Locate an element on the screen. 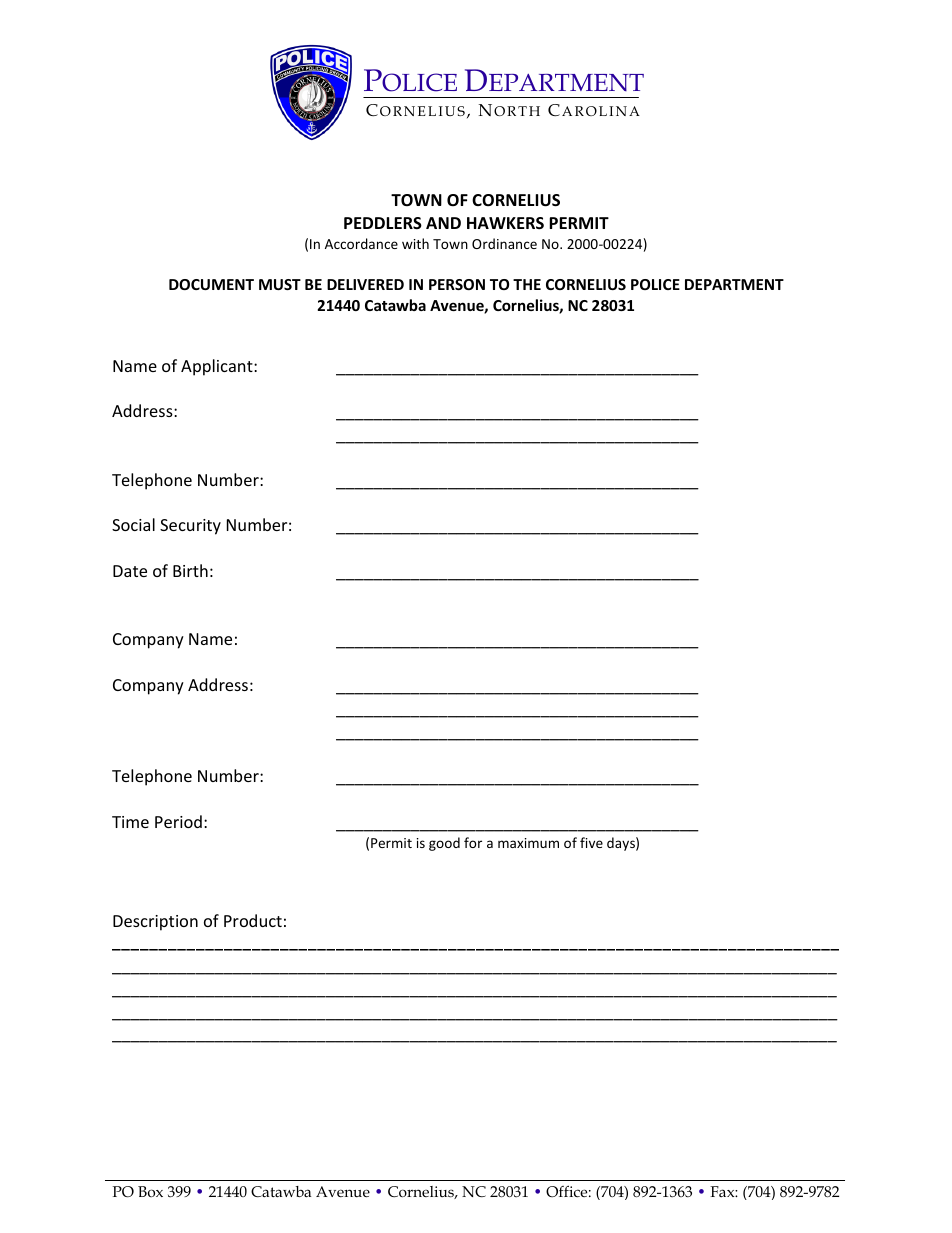  Box is located at coordinates (150, 1191).
